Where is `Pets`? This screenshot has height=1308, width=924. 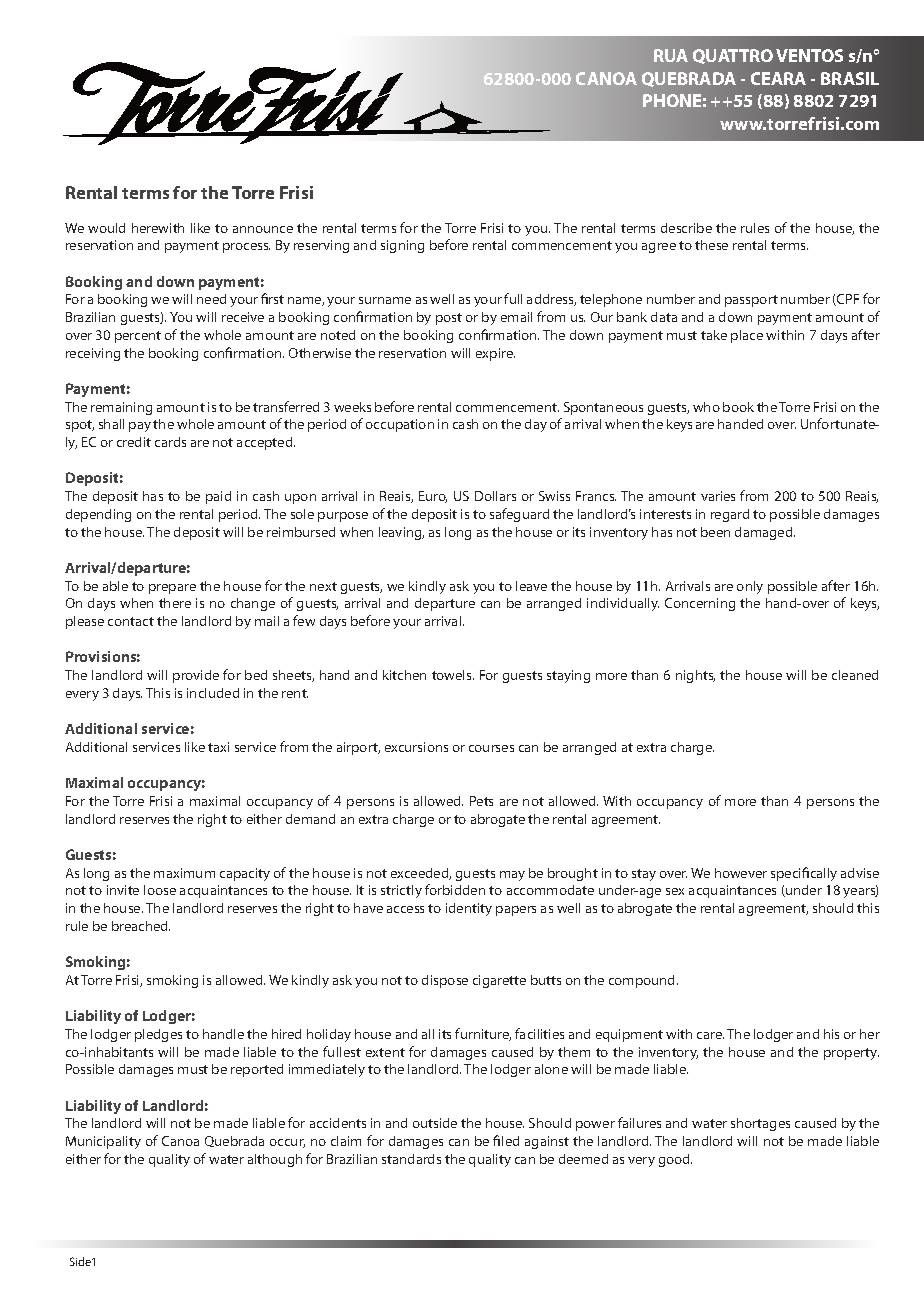
Pets is located at coordinates (481, 801).
